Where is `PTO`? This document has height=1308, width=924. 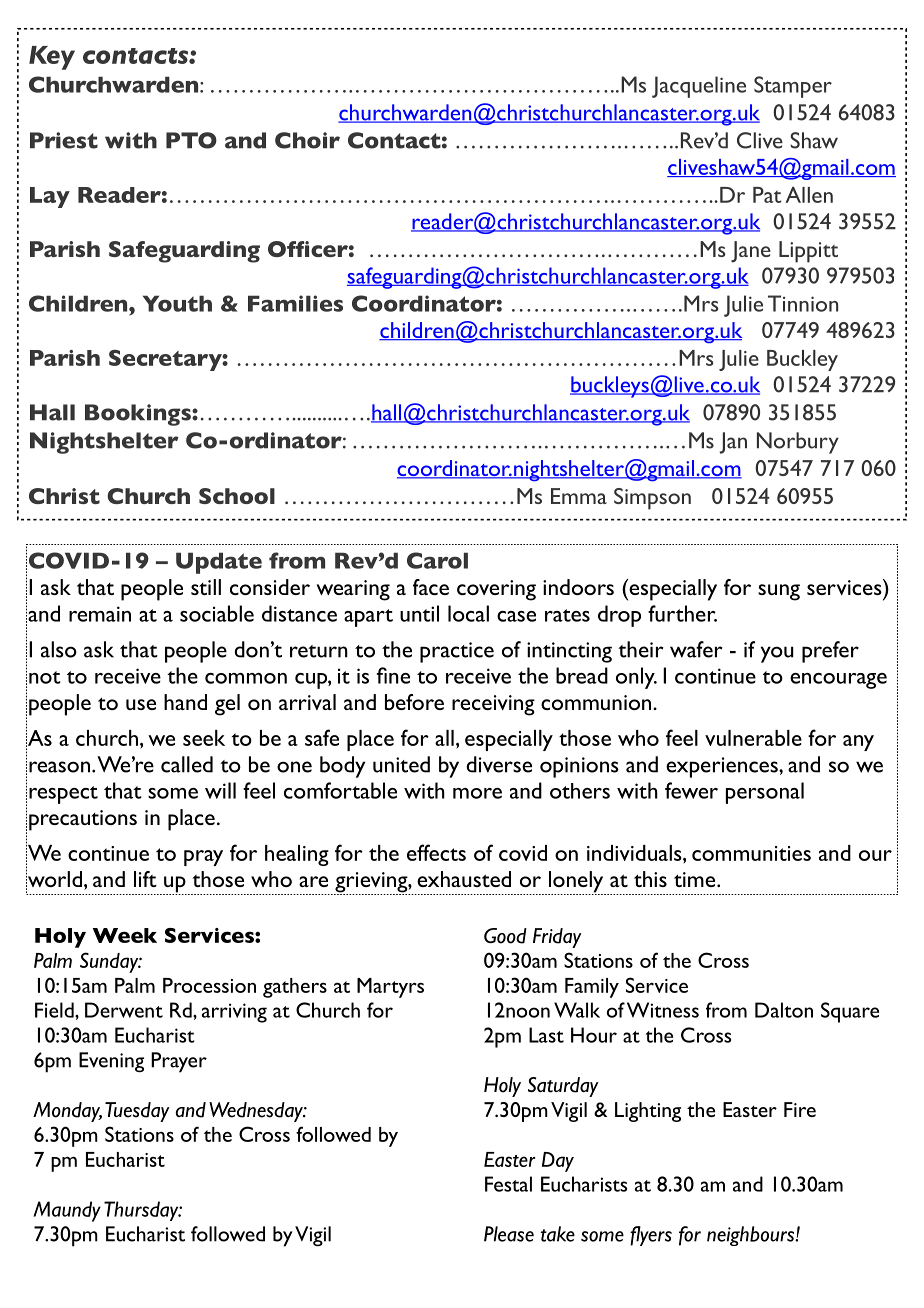
PTO is located at coordinates (191, 140).
